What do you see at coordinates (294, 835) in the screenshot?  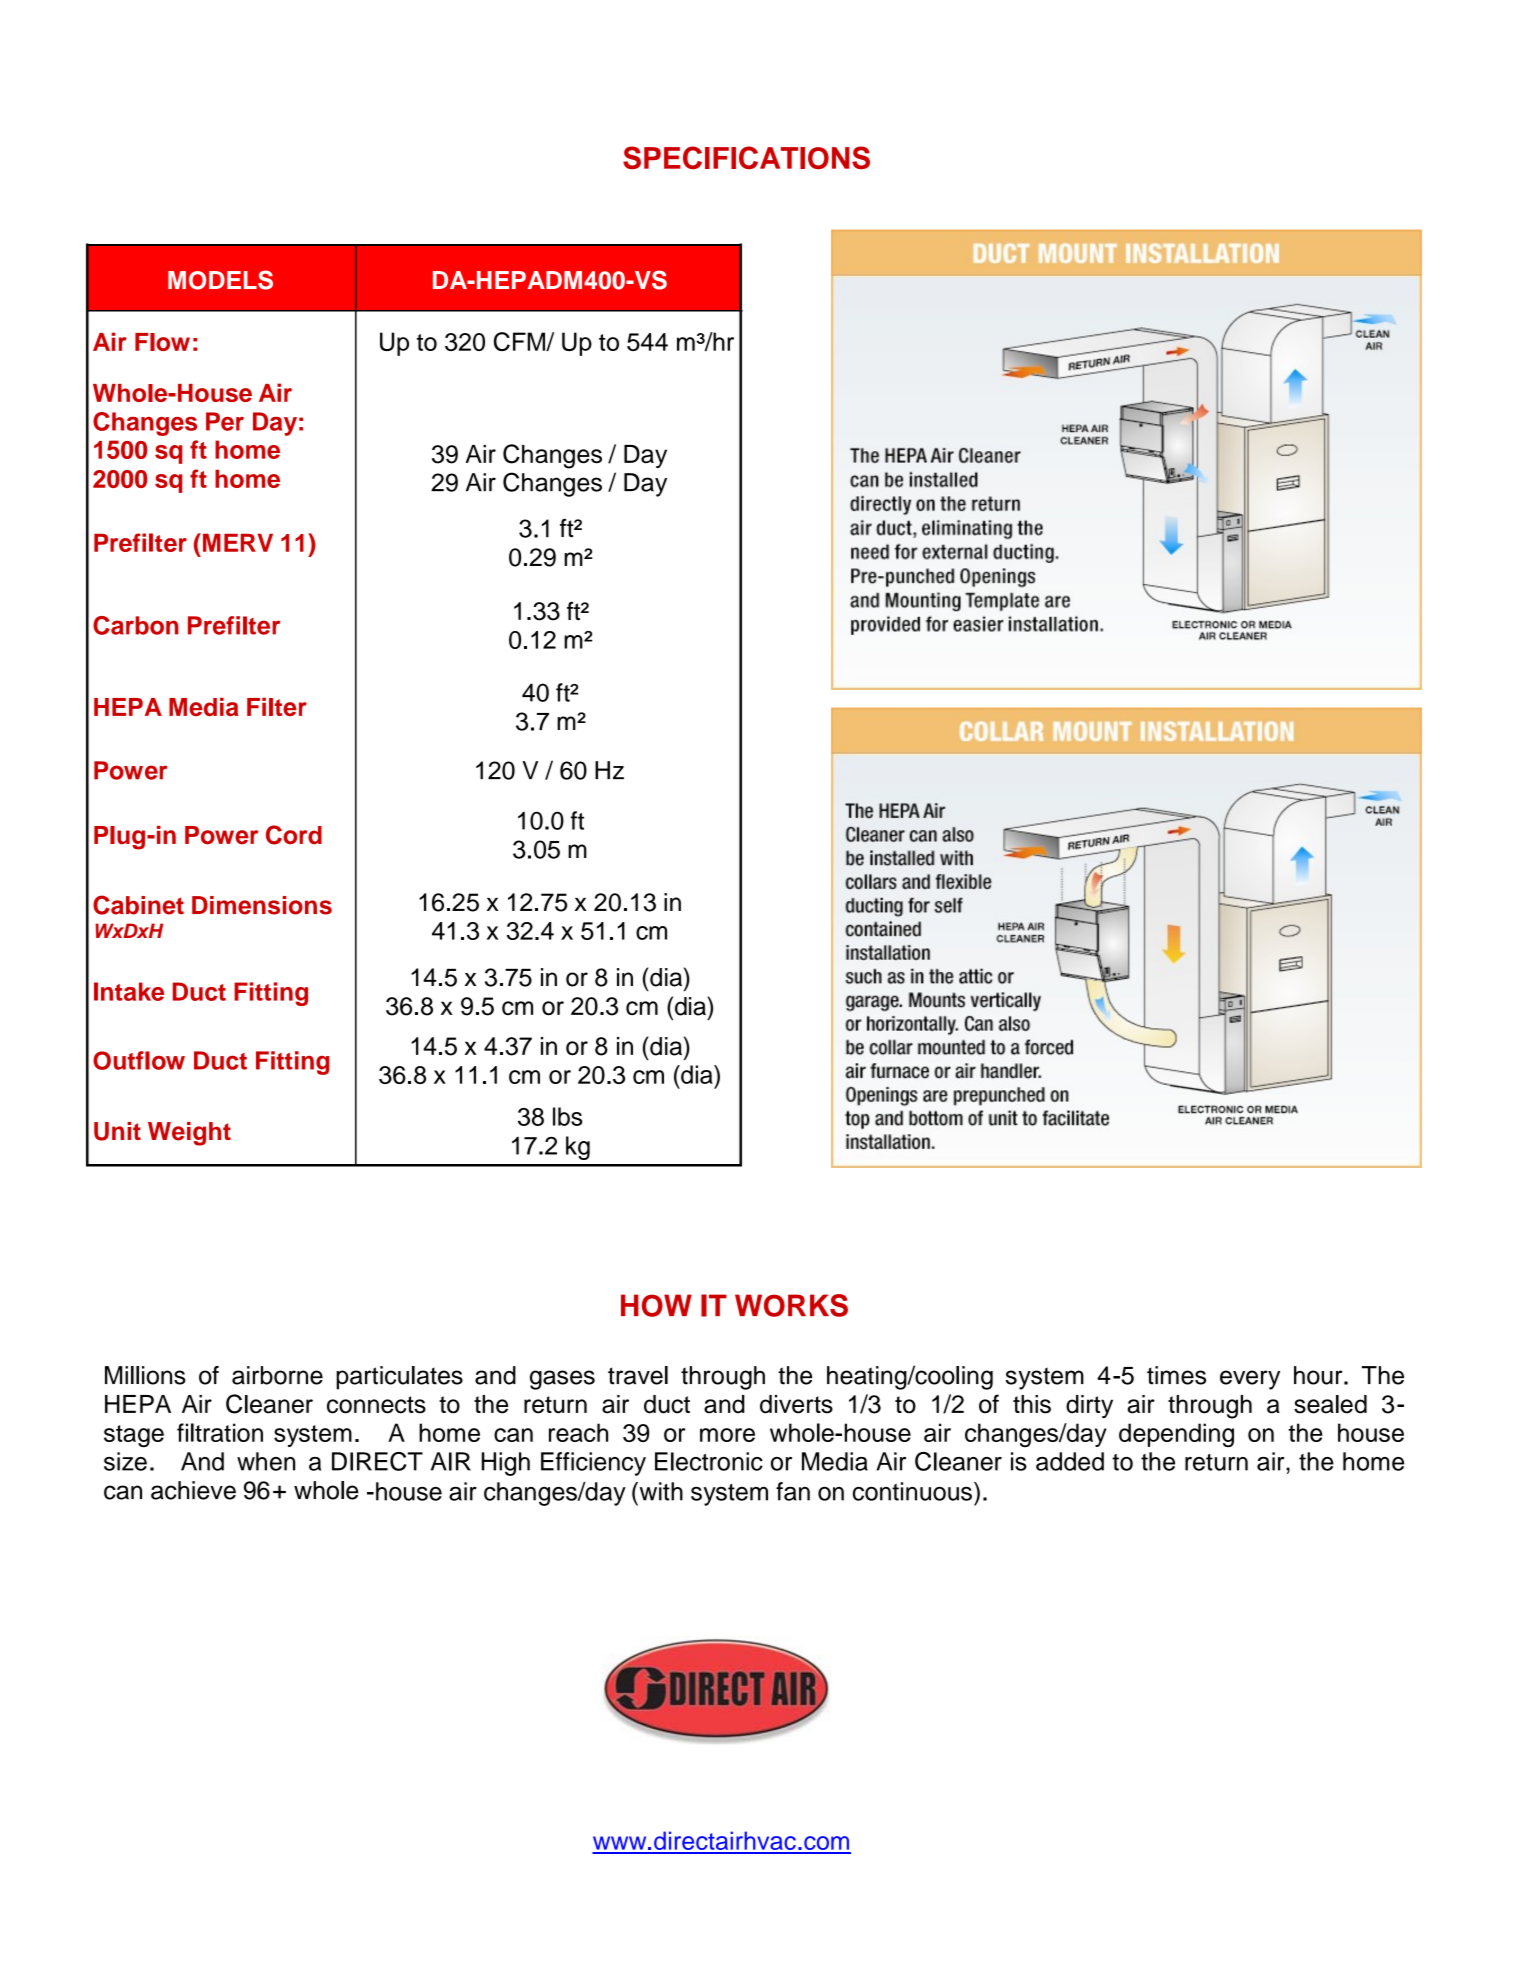 I see `Cord` at bounding box center [294, 835].
